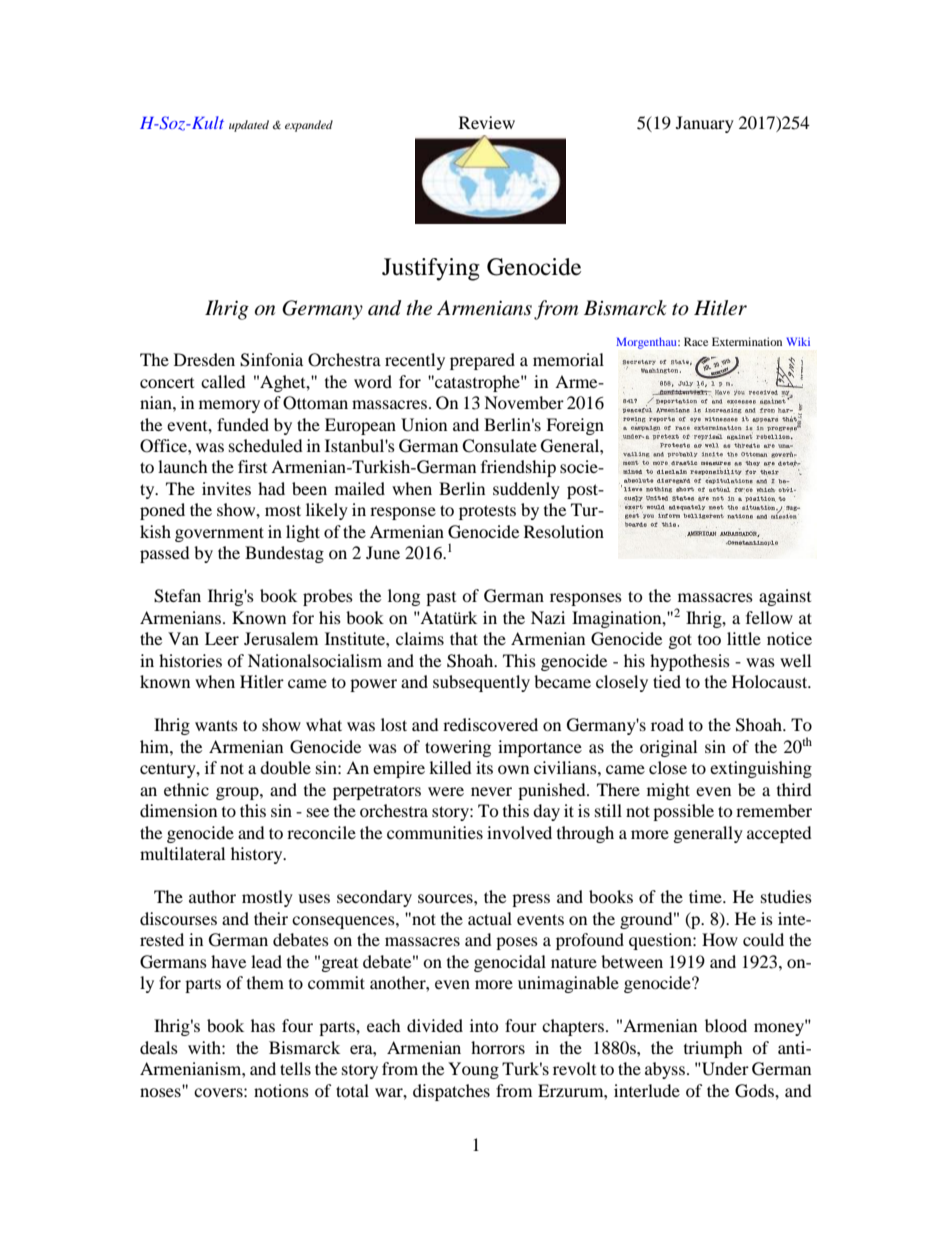 The width and height of the image is (952, 1233). What do you see at coordinates (223, 381) in the image?
I see `called` at bounding box center [223, 381].
